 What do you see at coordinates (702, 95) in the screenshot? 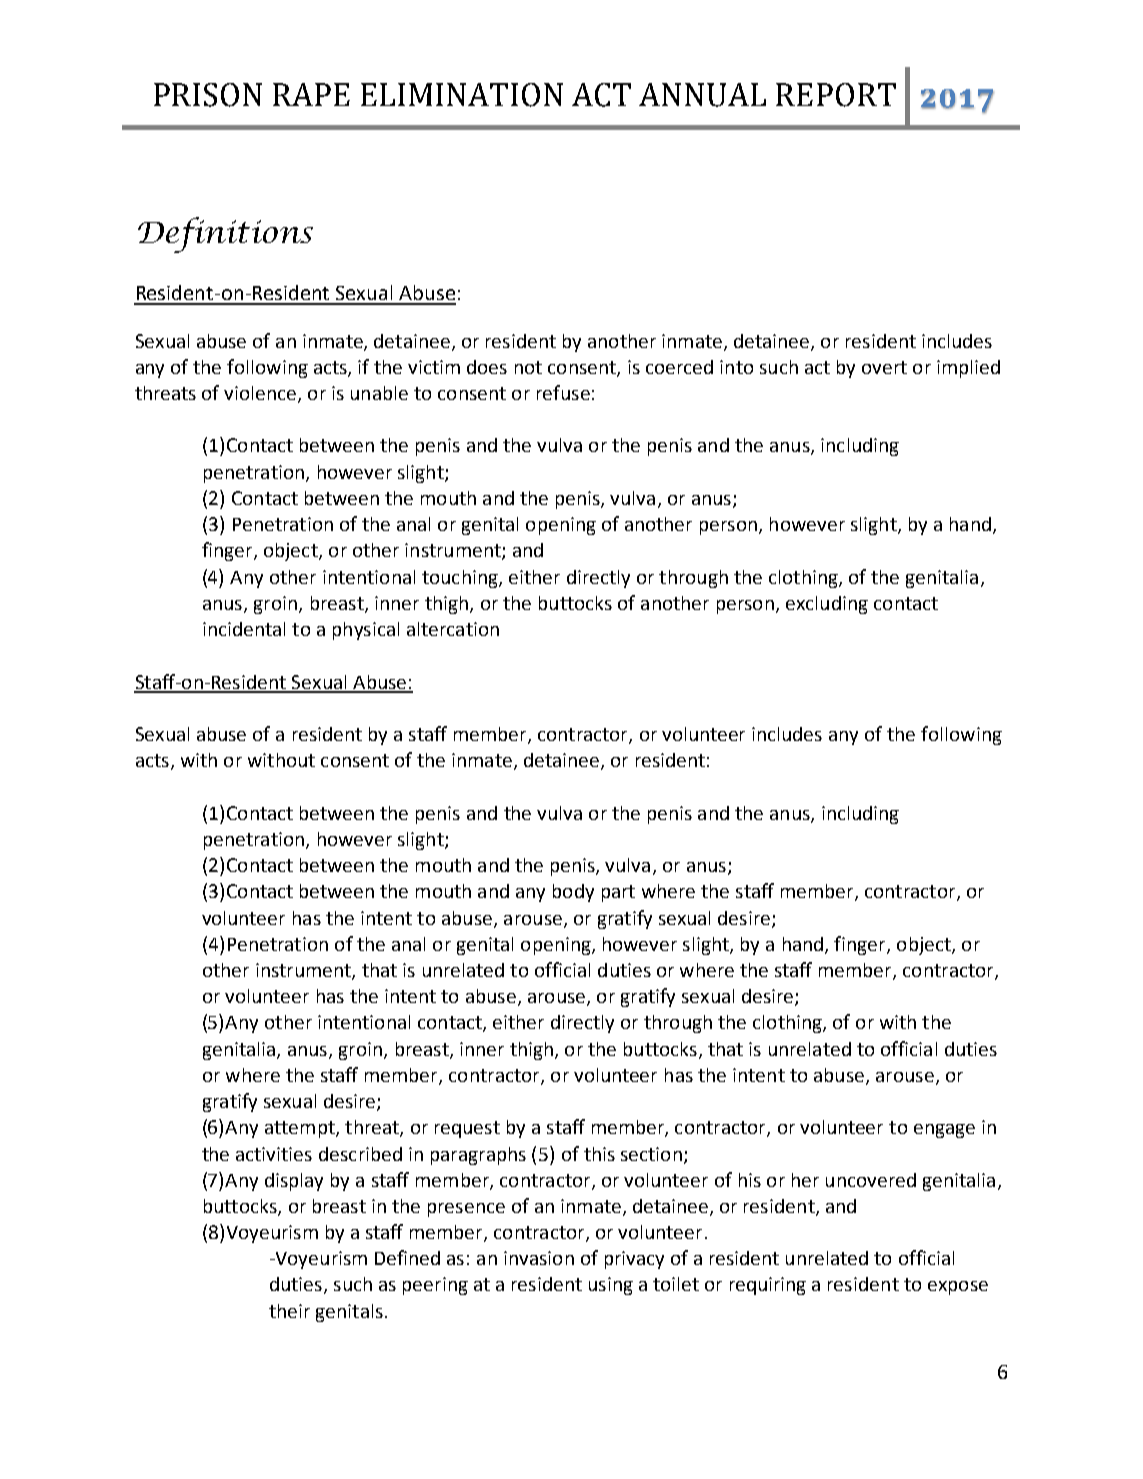
I see `ANNUAL` at bounding box center [702, 95].
